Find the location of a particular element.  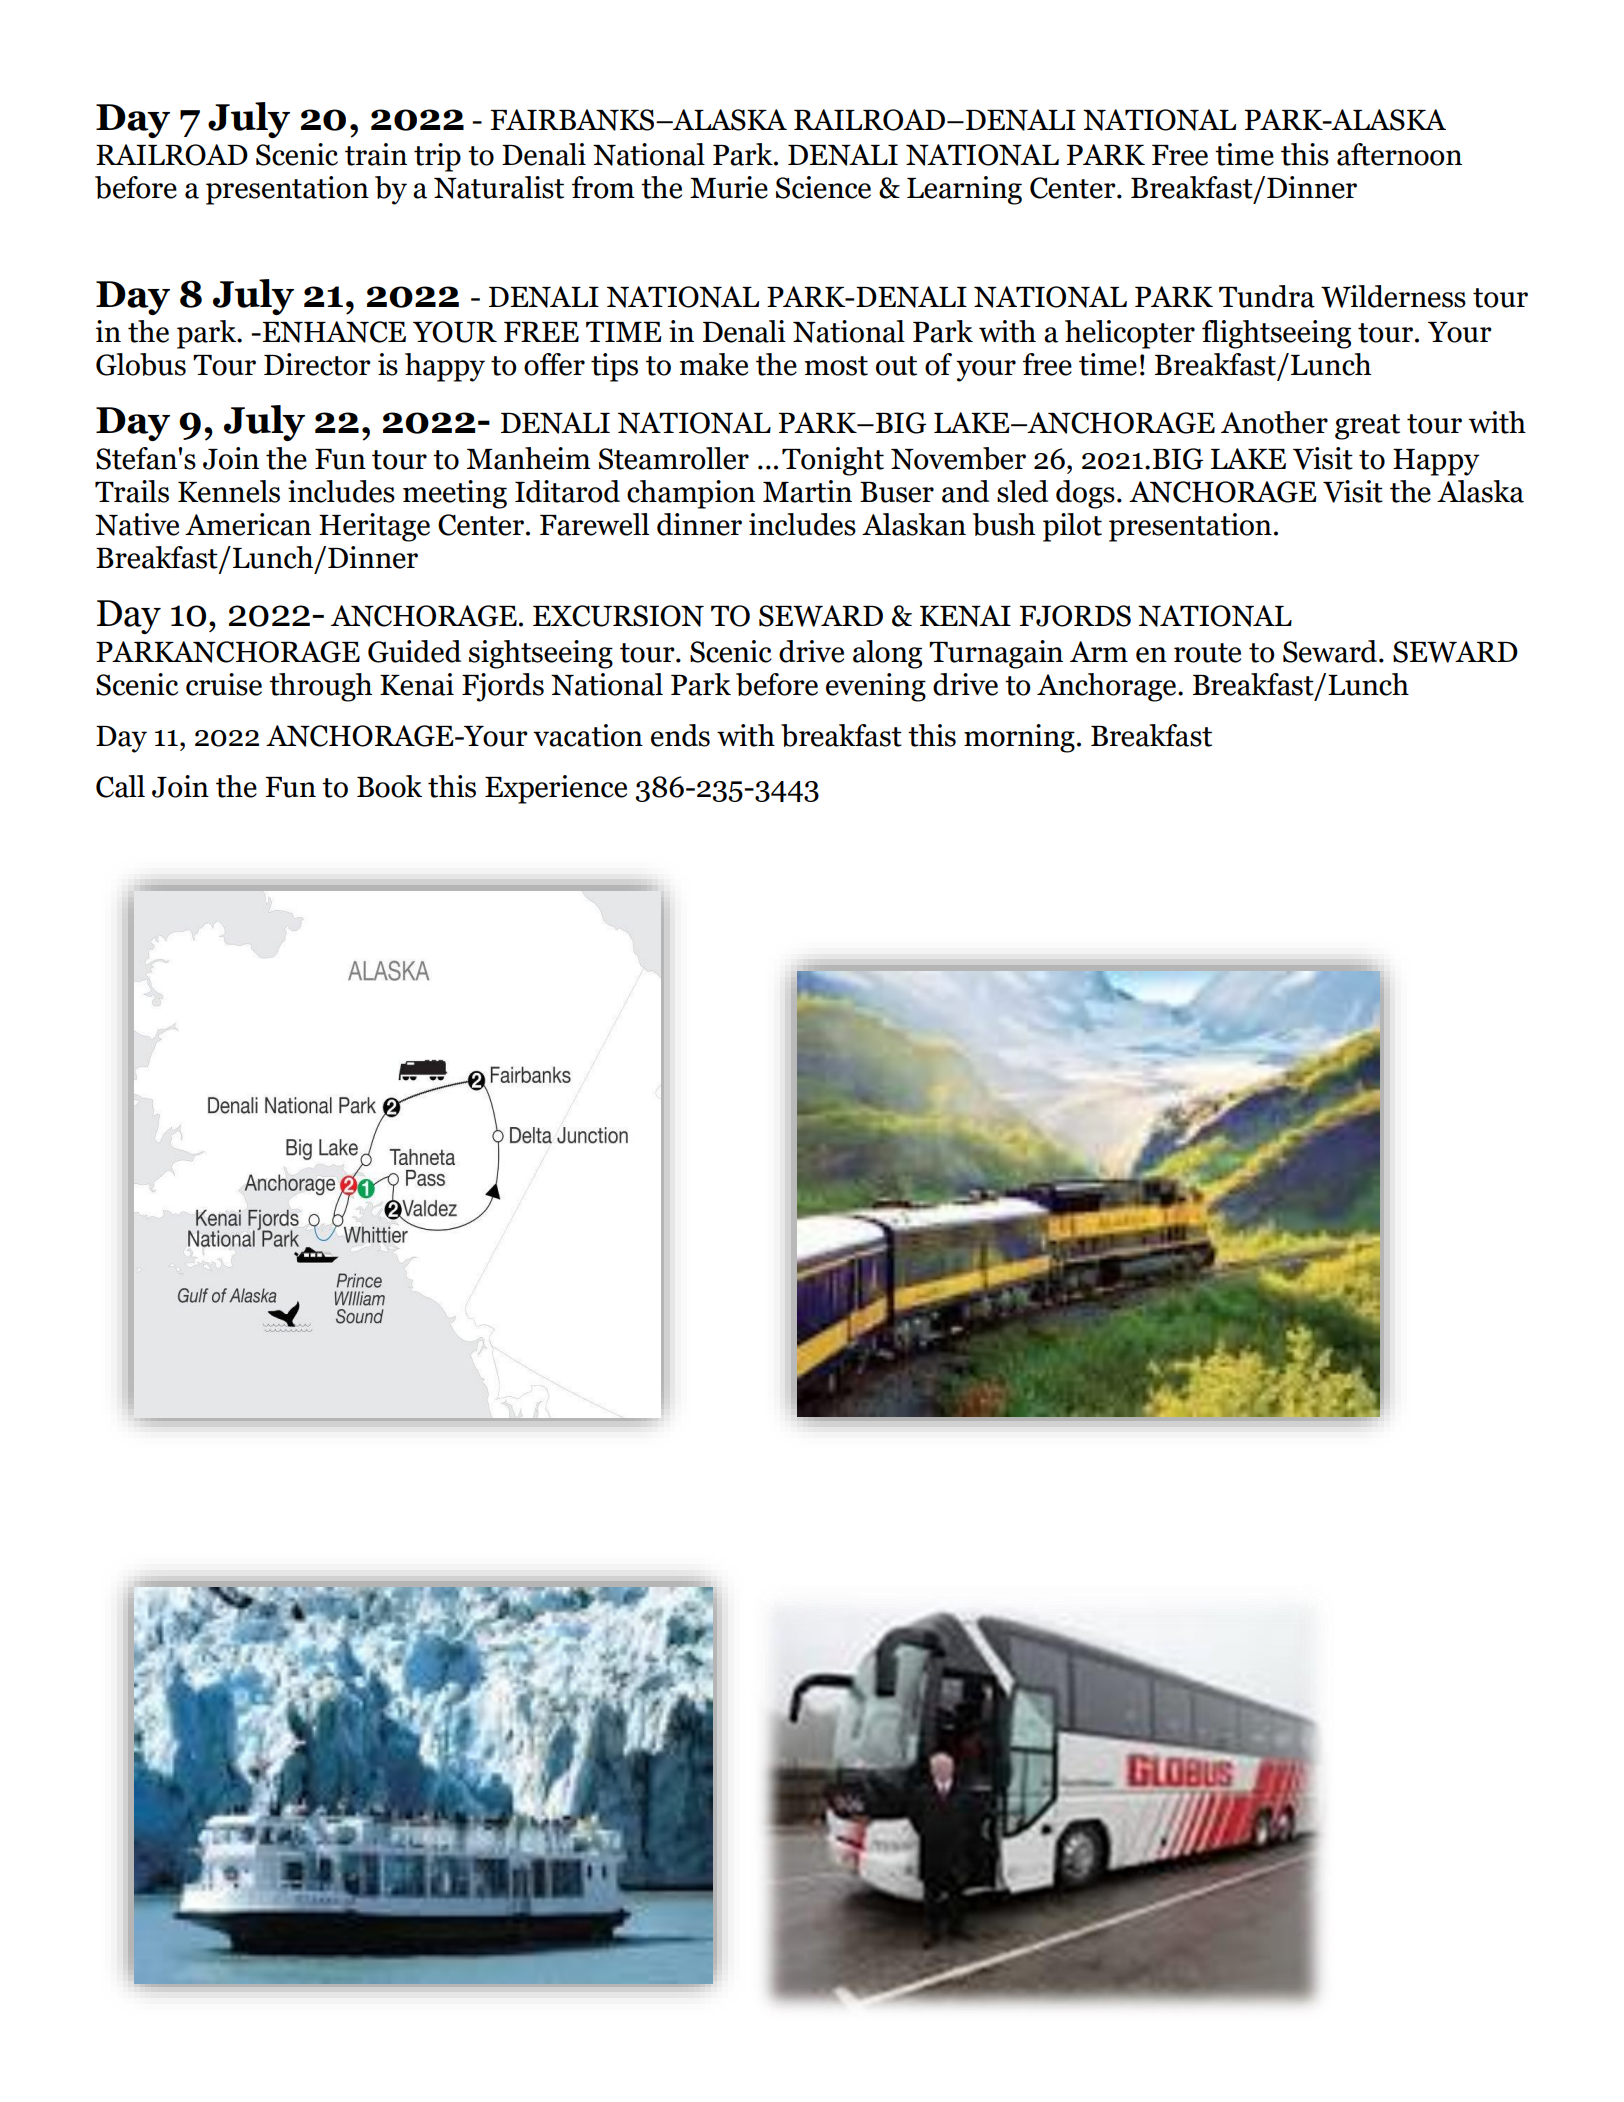

route is located at coordinates (1207, 653).
